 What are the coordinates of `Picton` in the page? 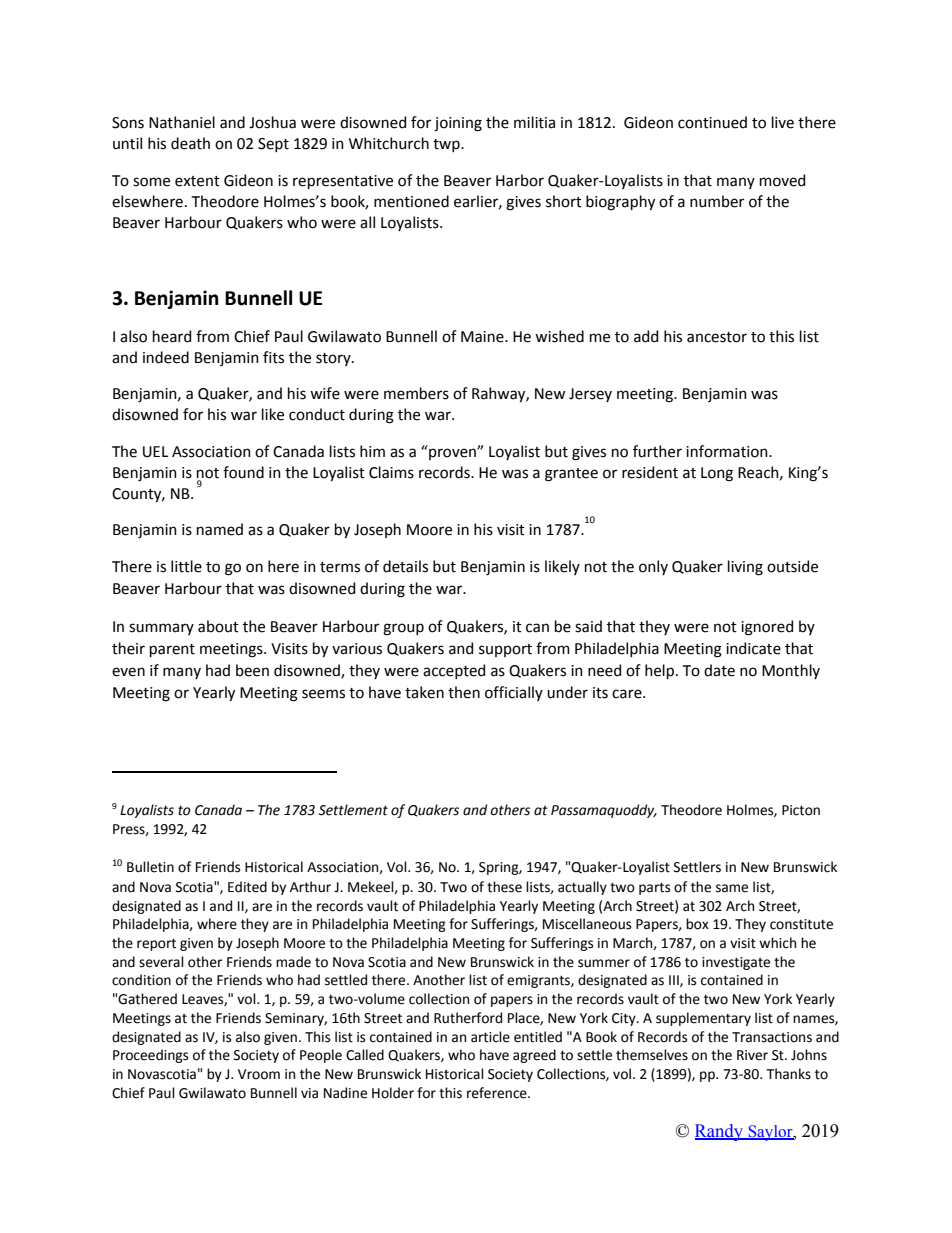 It's located at (801, 810).
